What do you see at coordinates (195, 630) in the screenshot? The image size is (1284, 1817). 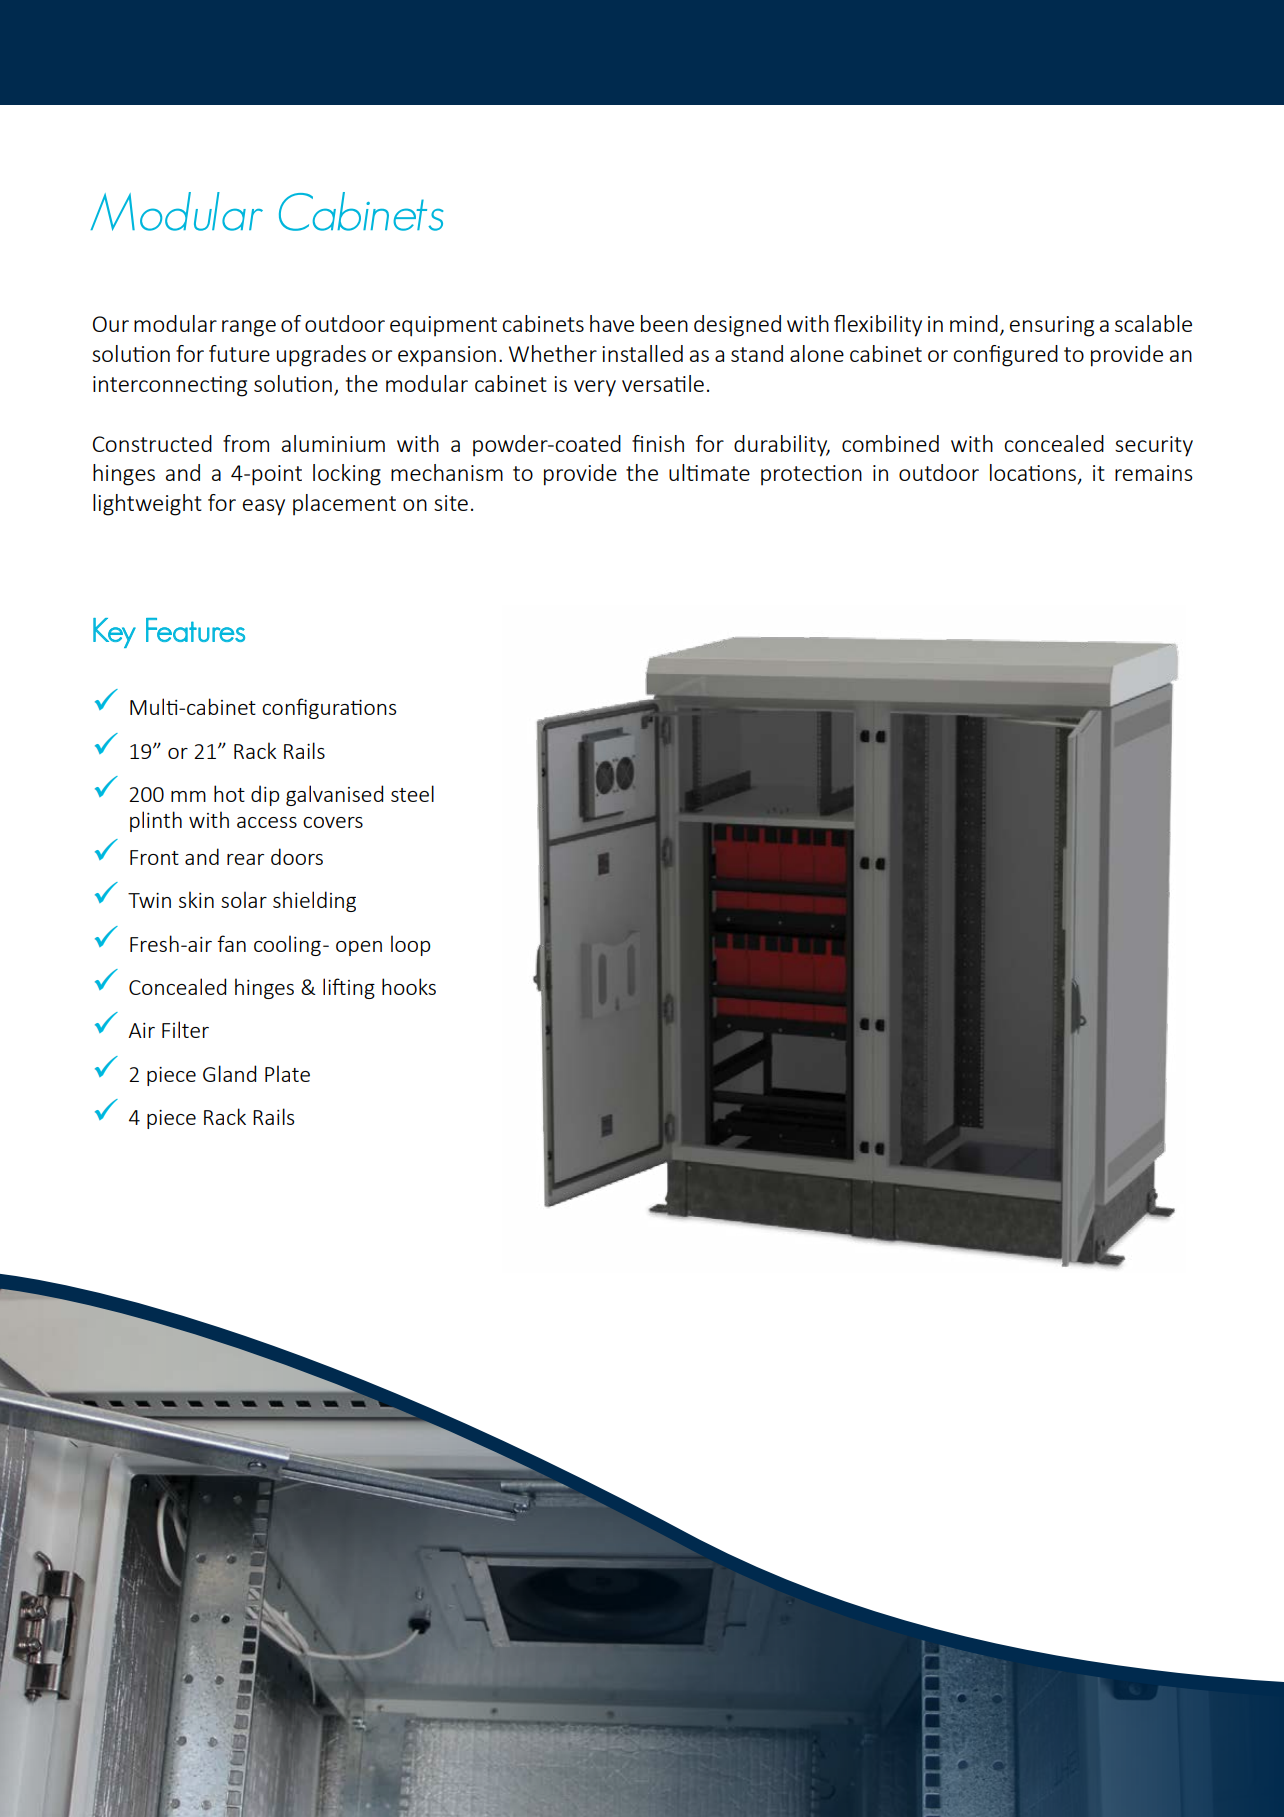 I see `Features` at bounding box center [195, 630].
